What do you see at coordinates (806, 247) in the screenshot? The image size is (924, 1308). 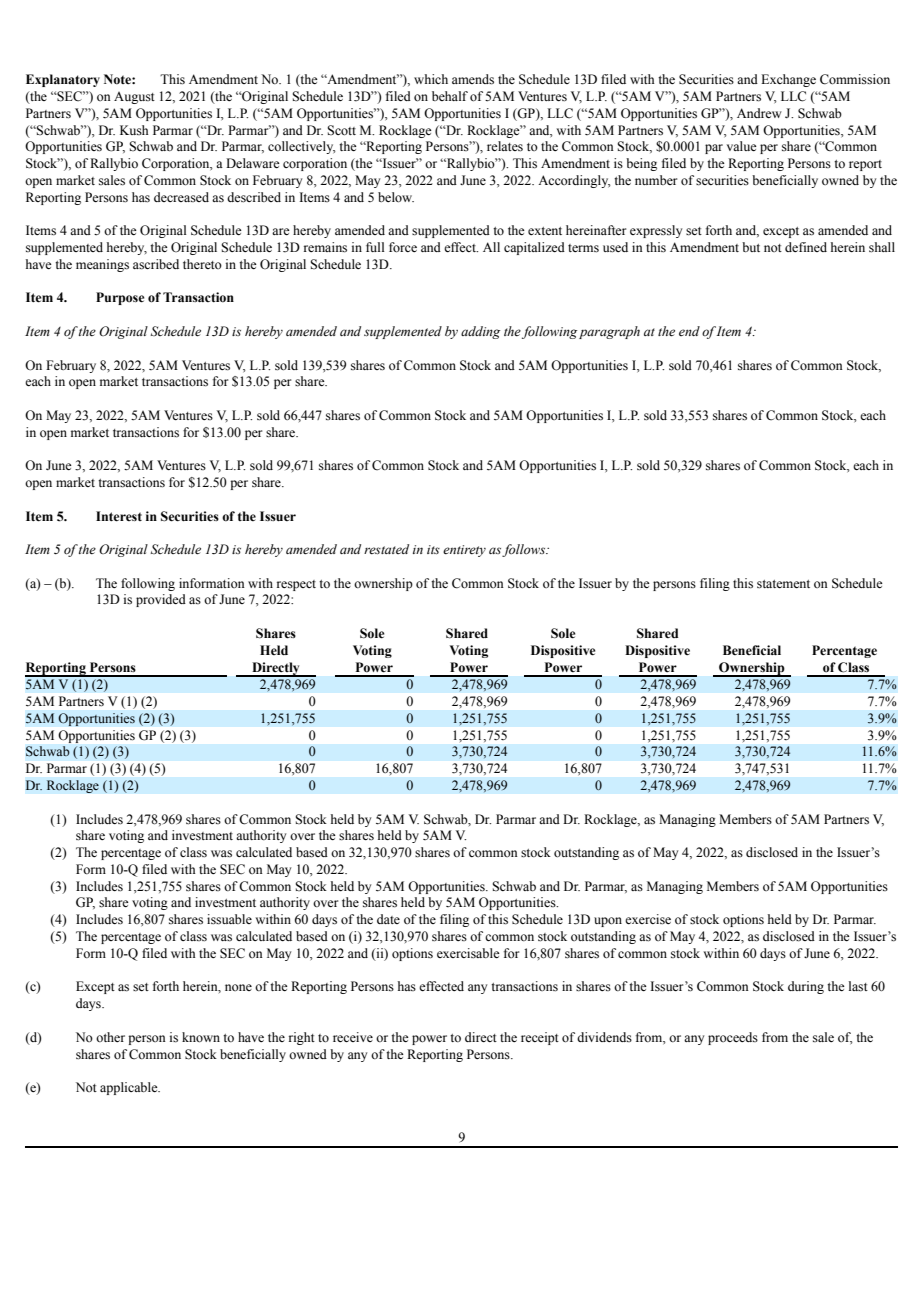 I see `defined` at bounding box center [806, 247].
